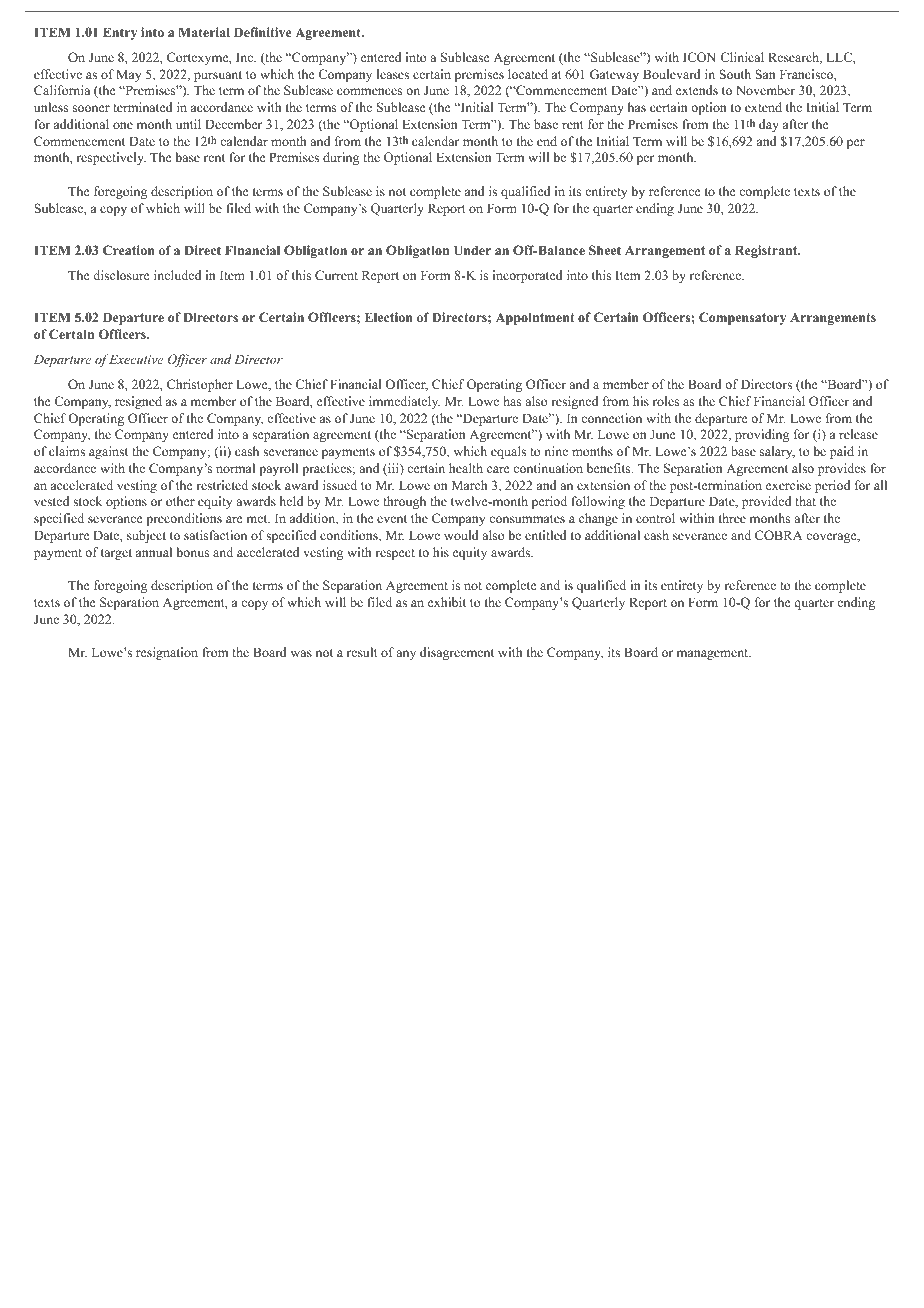  I want to click on management, so click(714, 654).
